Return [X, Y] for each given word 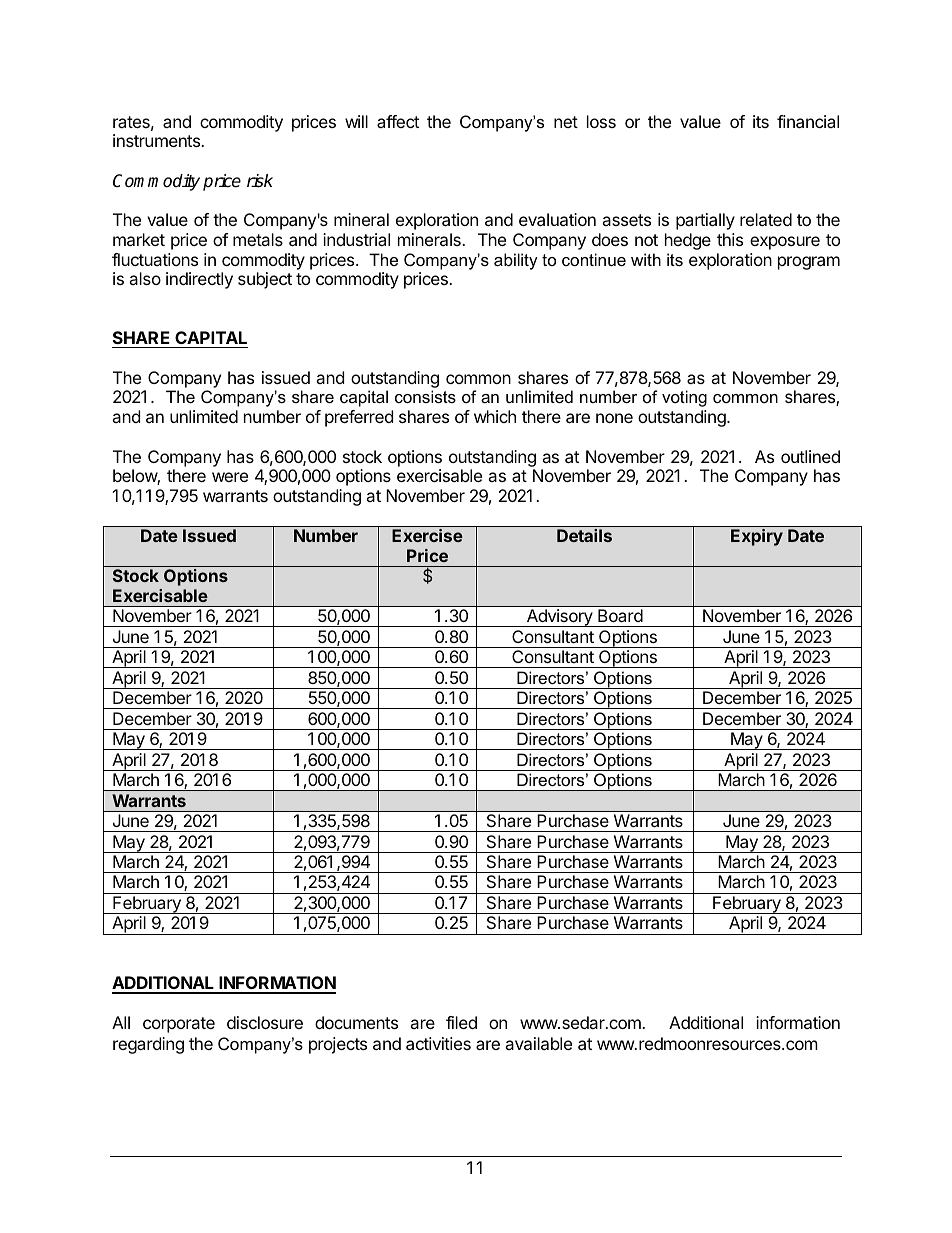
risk [260, 181]
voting [684, 398]
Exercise [427, 535]
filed [461, 1022]
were [230, 477]
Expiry [757, 537]
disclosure [265, 1022]
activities [438, 1043]
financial [808, 121]
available [538, 1043]
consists [425, 396]
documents [356, 1022]
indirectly [199, 280]
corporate [179, 1025]
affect [398, 121]
